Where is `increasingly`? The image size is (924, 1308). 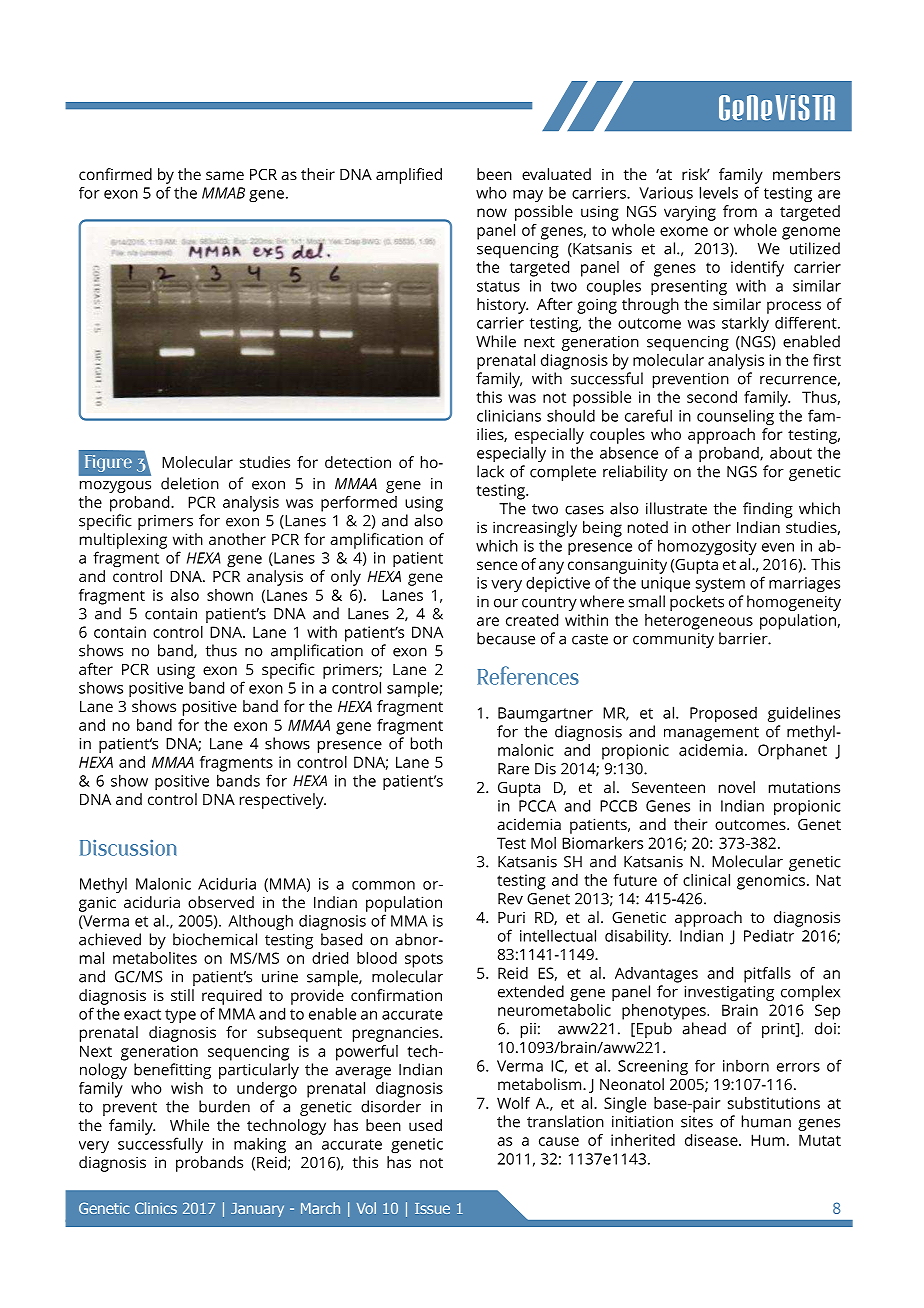 increasingly is located at coordinates (535, 529).
